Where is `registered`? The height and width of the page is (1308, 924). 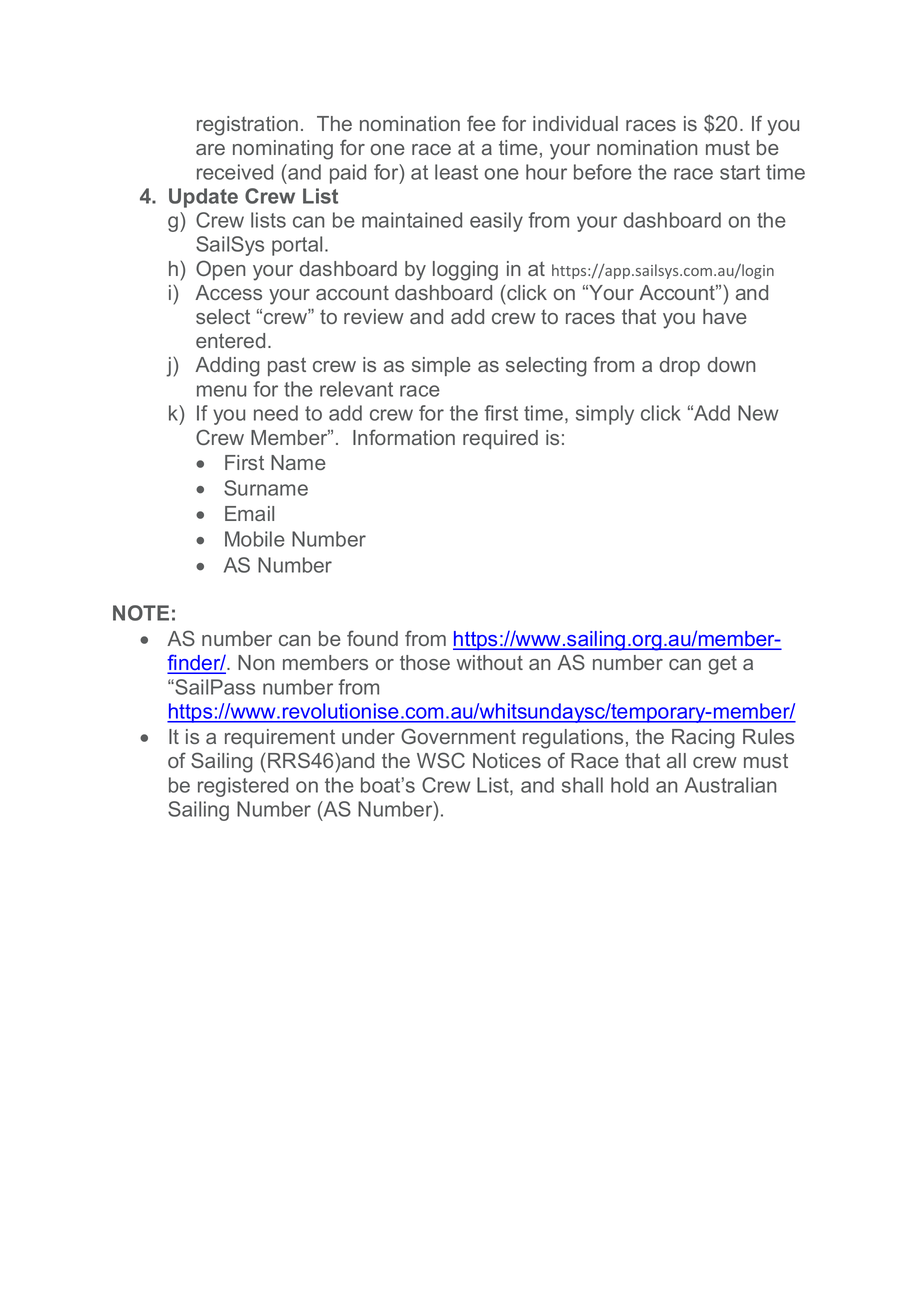 registered is located at coordinates (243, 787).
